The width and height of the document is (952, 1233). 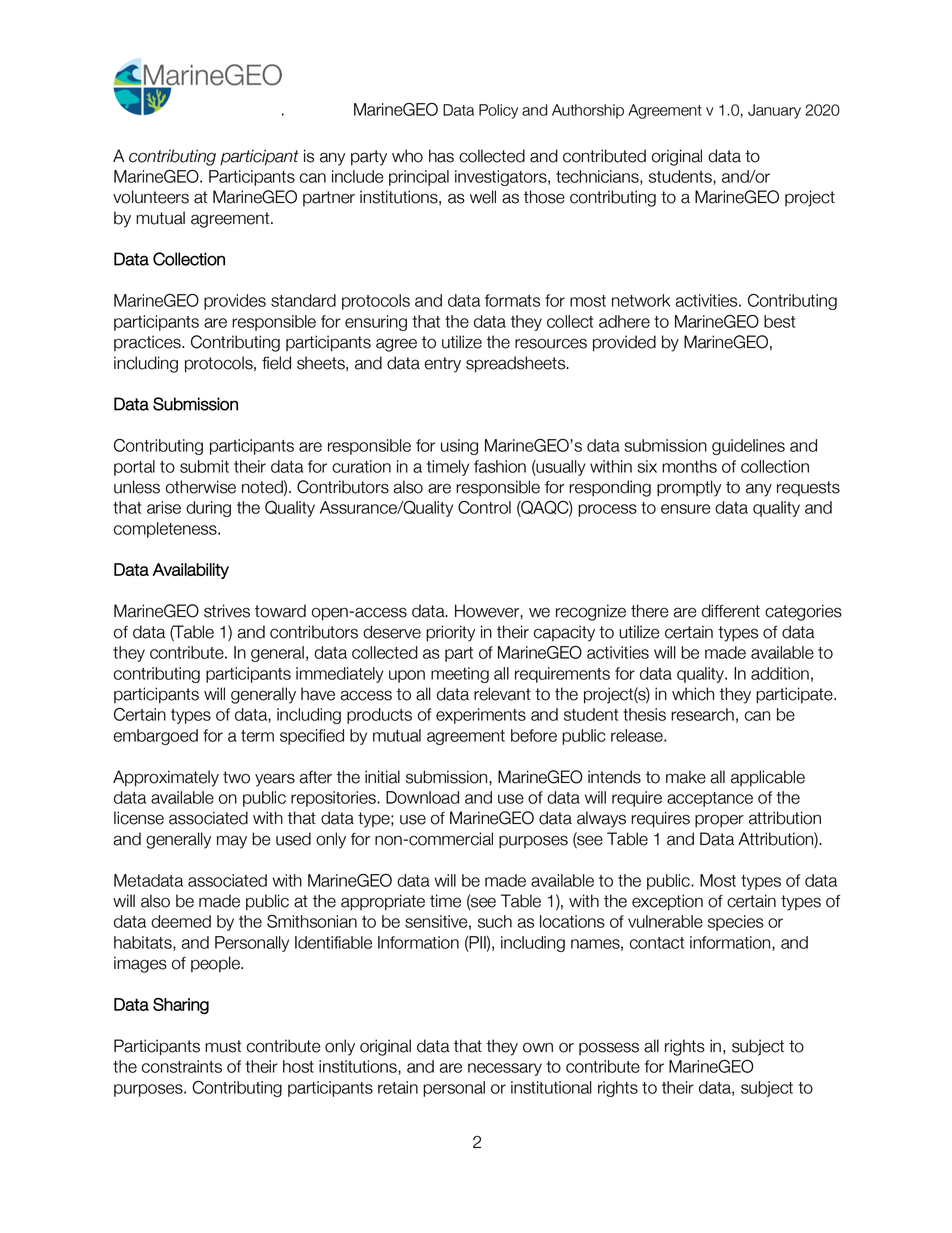 What do you see at coordinates (481, 716) in the document?
I see `experiments` at bounding box center [481, 716].
